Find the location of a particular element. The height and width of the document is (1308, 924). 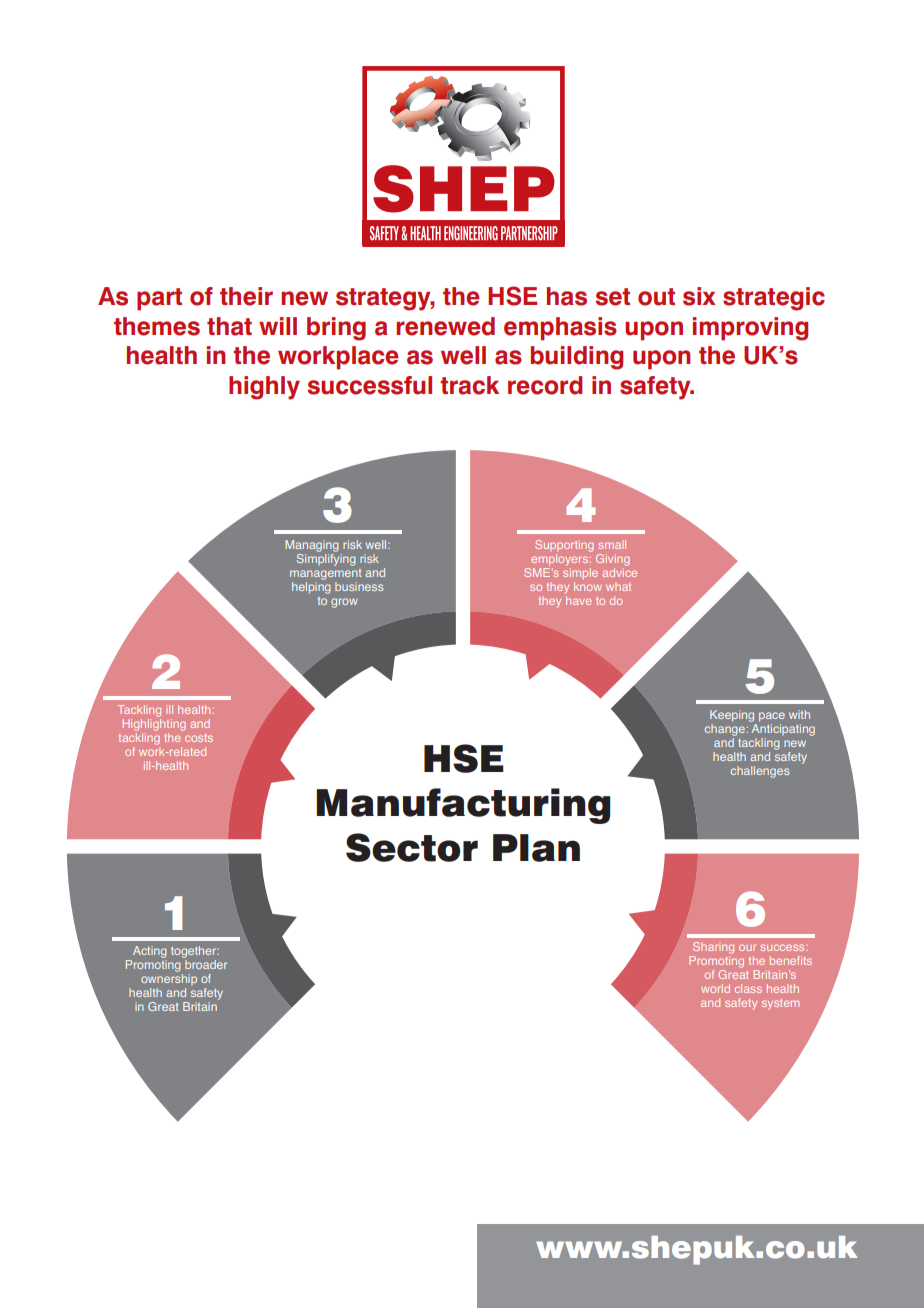

broader is located at coordinates (206, 964).
